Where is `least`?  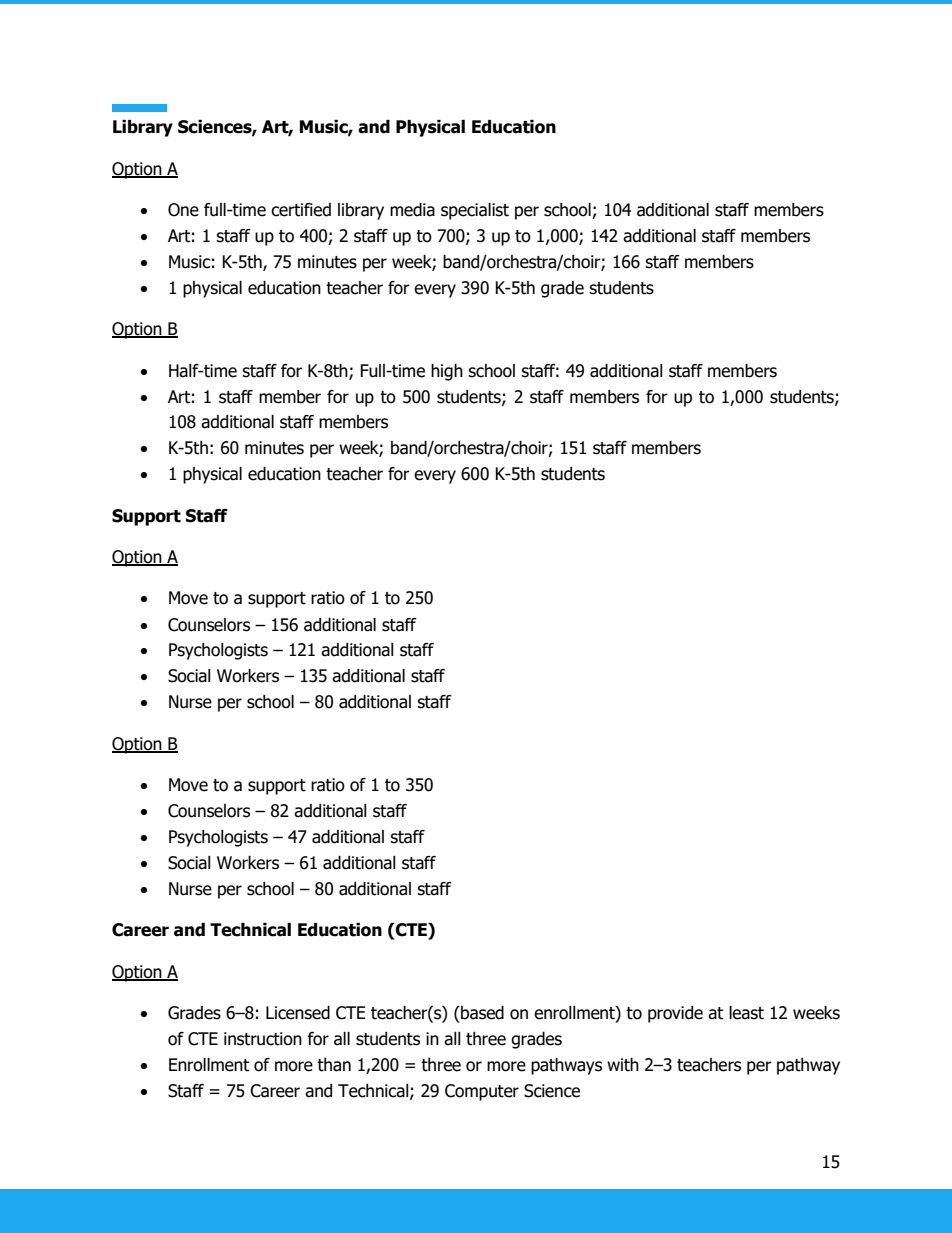 least is located at coordinates (746, 1013).
